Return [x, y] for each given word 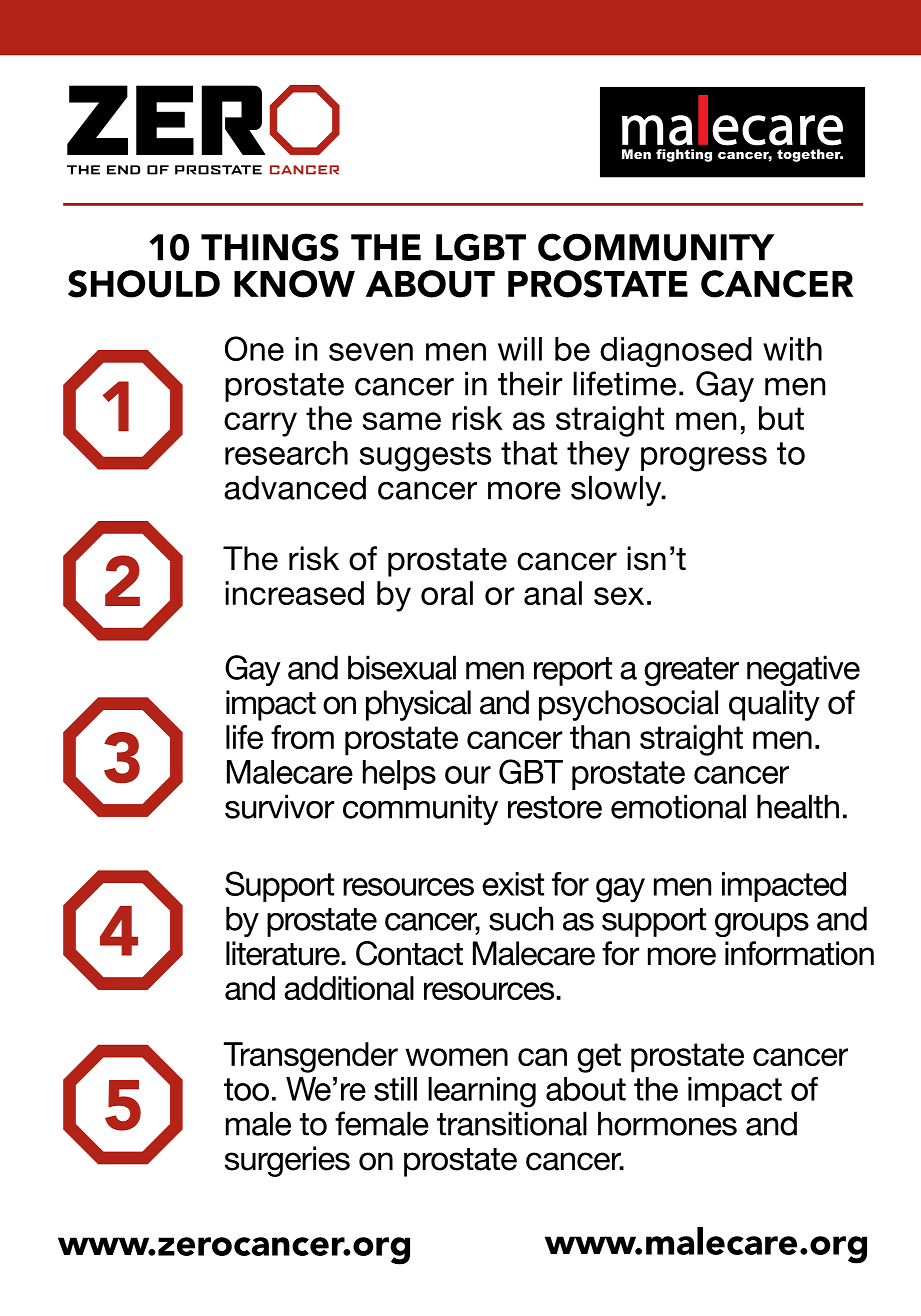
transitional [512, 1123]
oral [447, 593]
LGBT [481, 247]
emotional [678, 806]
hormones [667, 1123]
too [246, 1089]
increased [294, 593]
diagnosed [676, 352]
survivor [280, 806]
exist [513, 884]
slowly [617, 490]
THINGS [270, 247]
